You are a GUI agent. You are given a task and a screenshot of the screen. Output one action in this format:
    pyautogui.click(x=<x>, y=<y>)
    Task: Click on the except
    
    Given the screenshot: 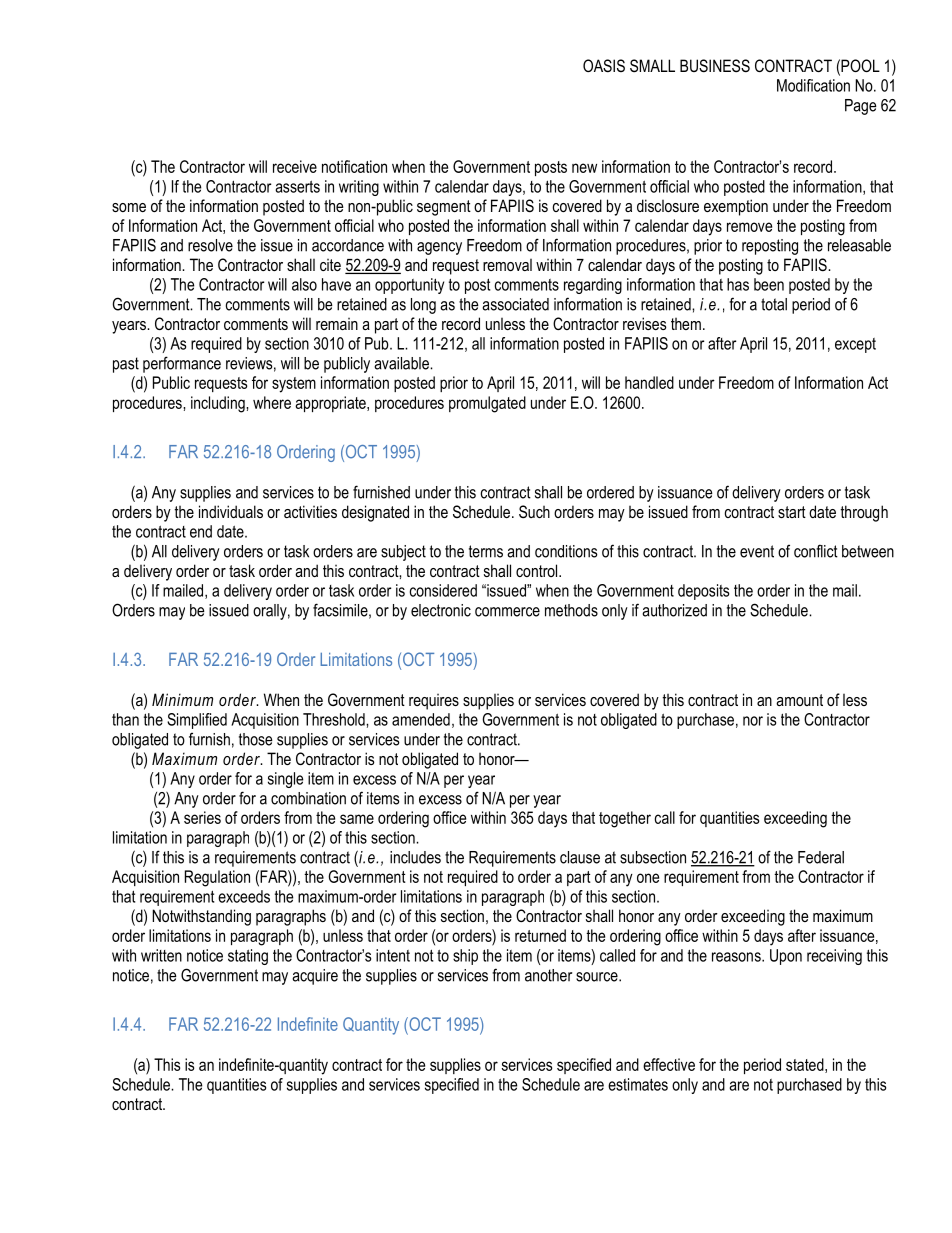 What is the action you would take?
    pyautogui.click(x=855, y=345)
